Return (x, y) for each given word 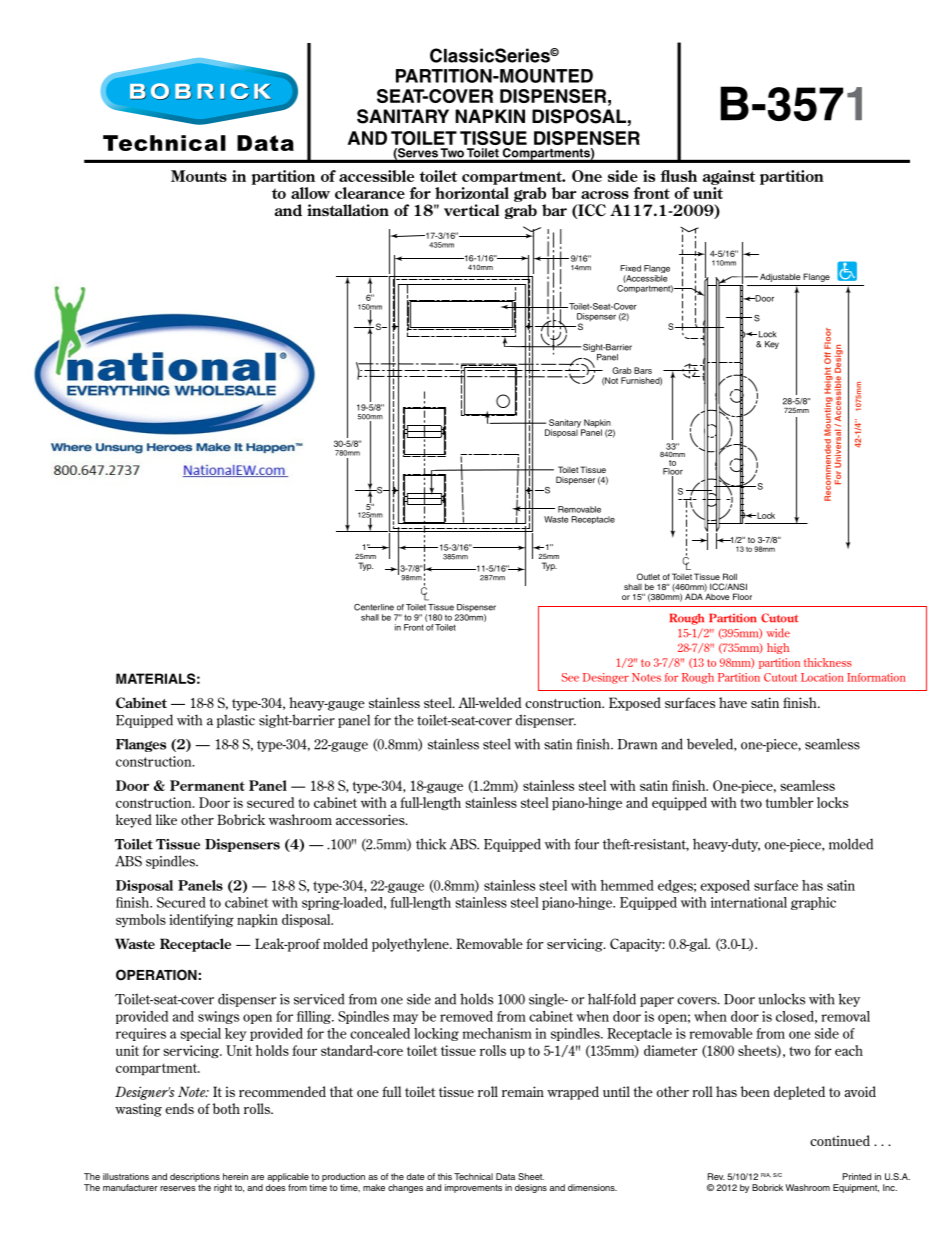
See (570, 677)
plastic (236, 721)
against (729, 177)
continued (840, 1140)
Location (822, 677)
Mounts (199, 176)
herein (235, 1176)
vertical (471, 210)
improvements (473, 1188)
